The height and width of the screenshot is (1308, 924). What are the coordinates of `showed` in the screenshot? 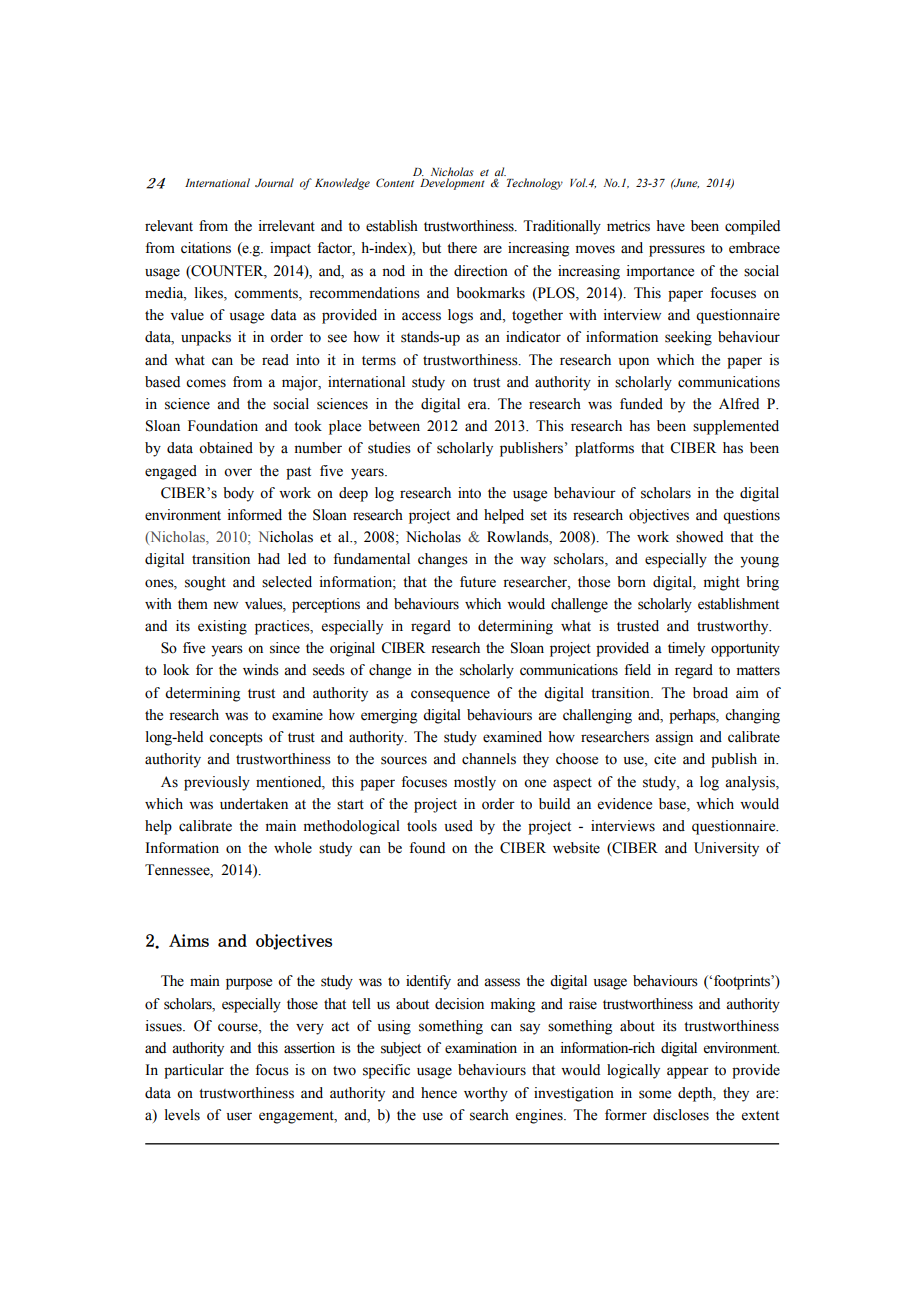 It's located at (699, 537).
